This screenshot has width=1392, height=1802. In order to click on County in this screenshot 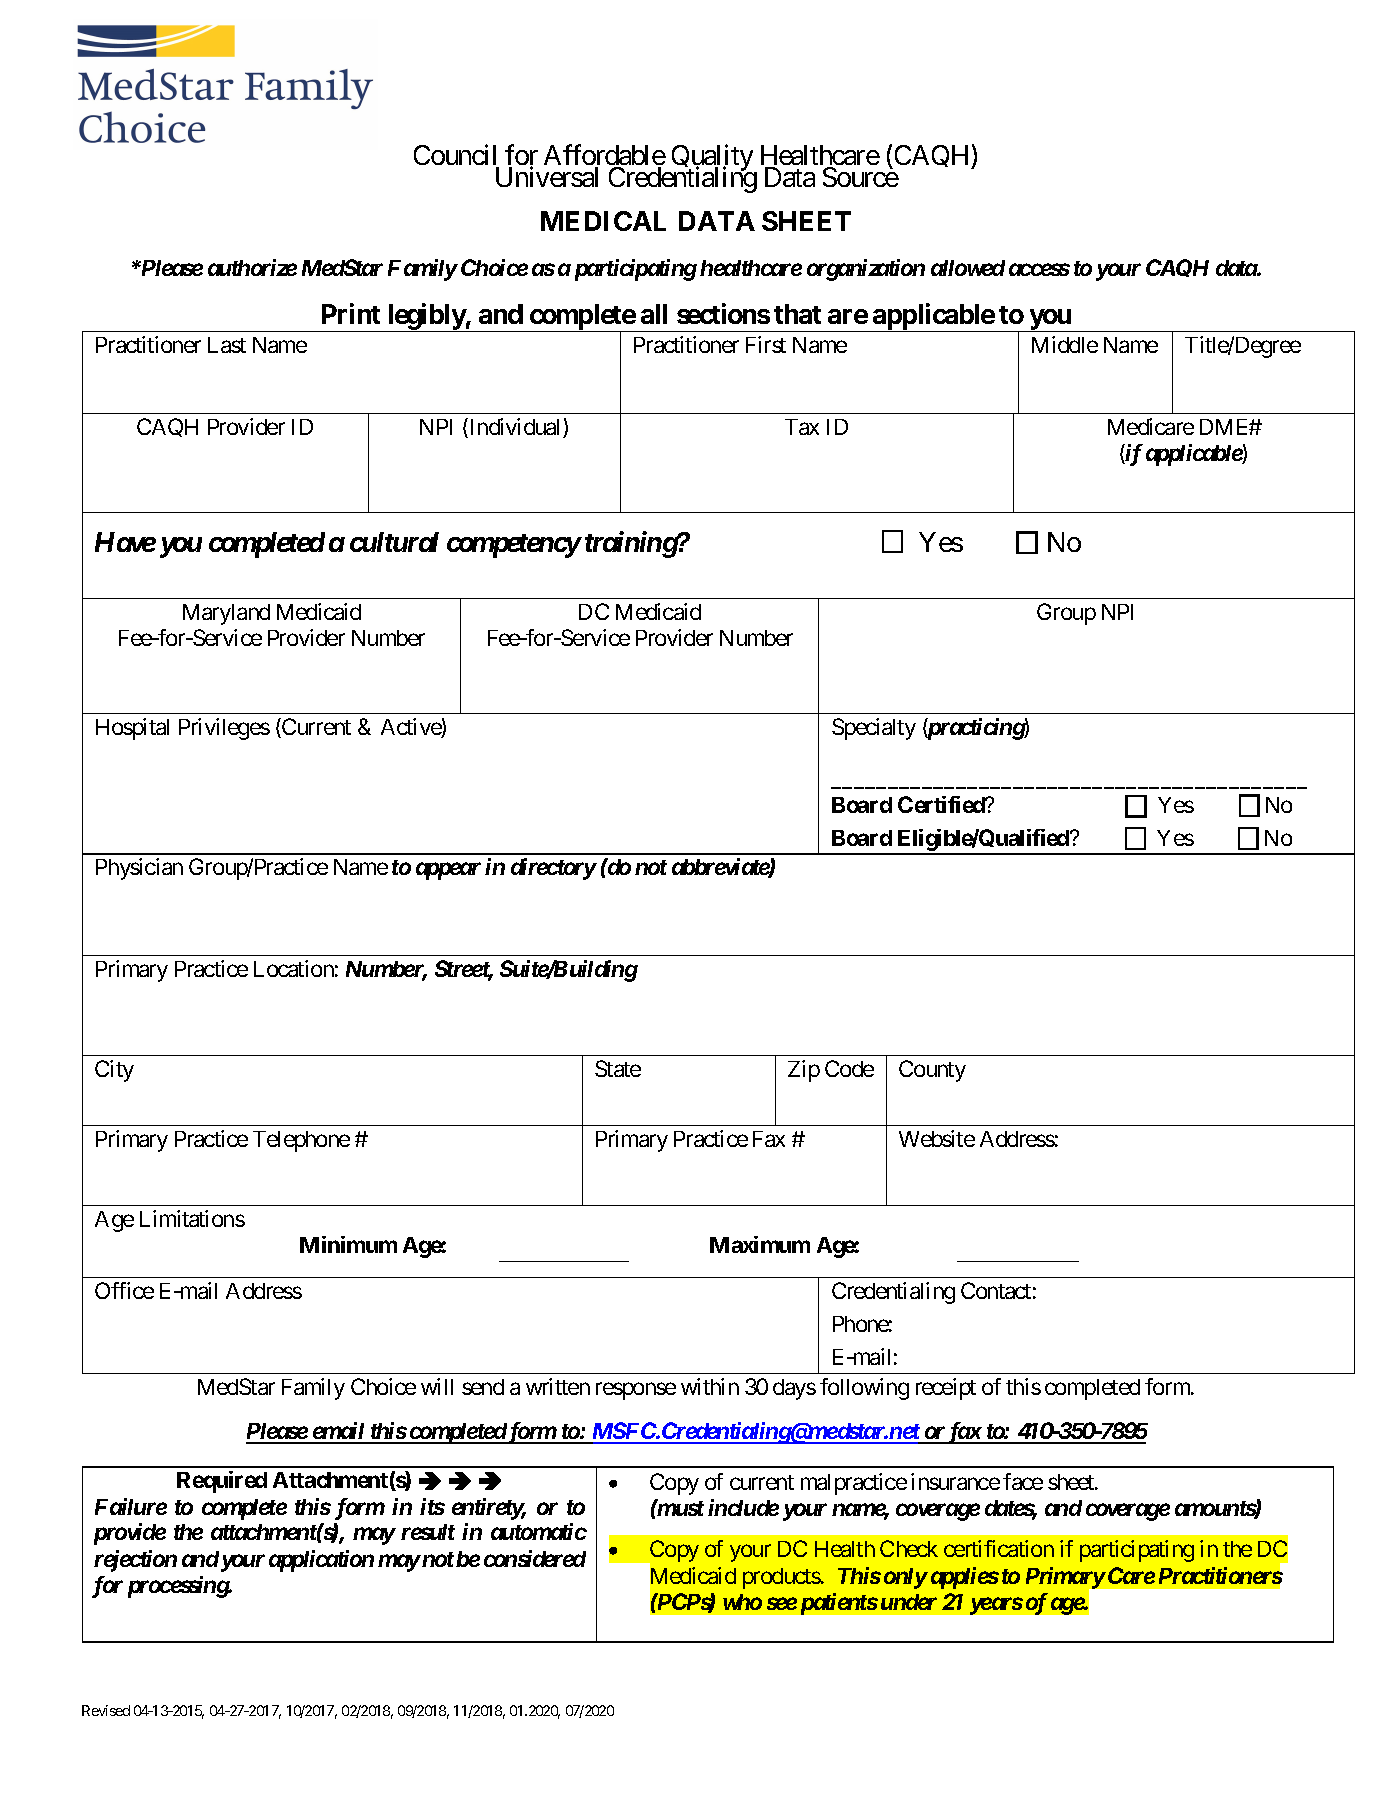, I will do `click(932, 1071)`.
